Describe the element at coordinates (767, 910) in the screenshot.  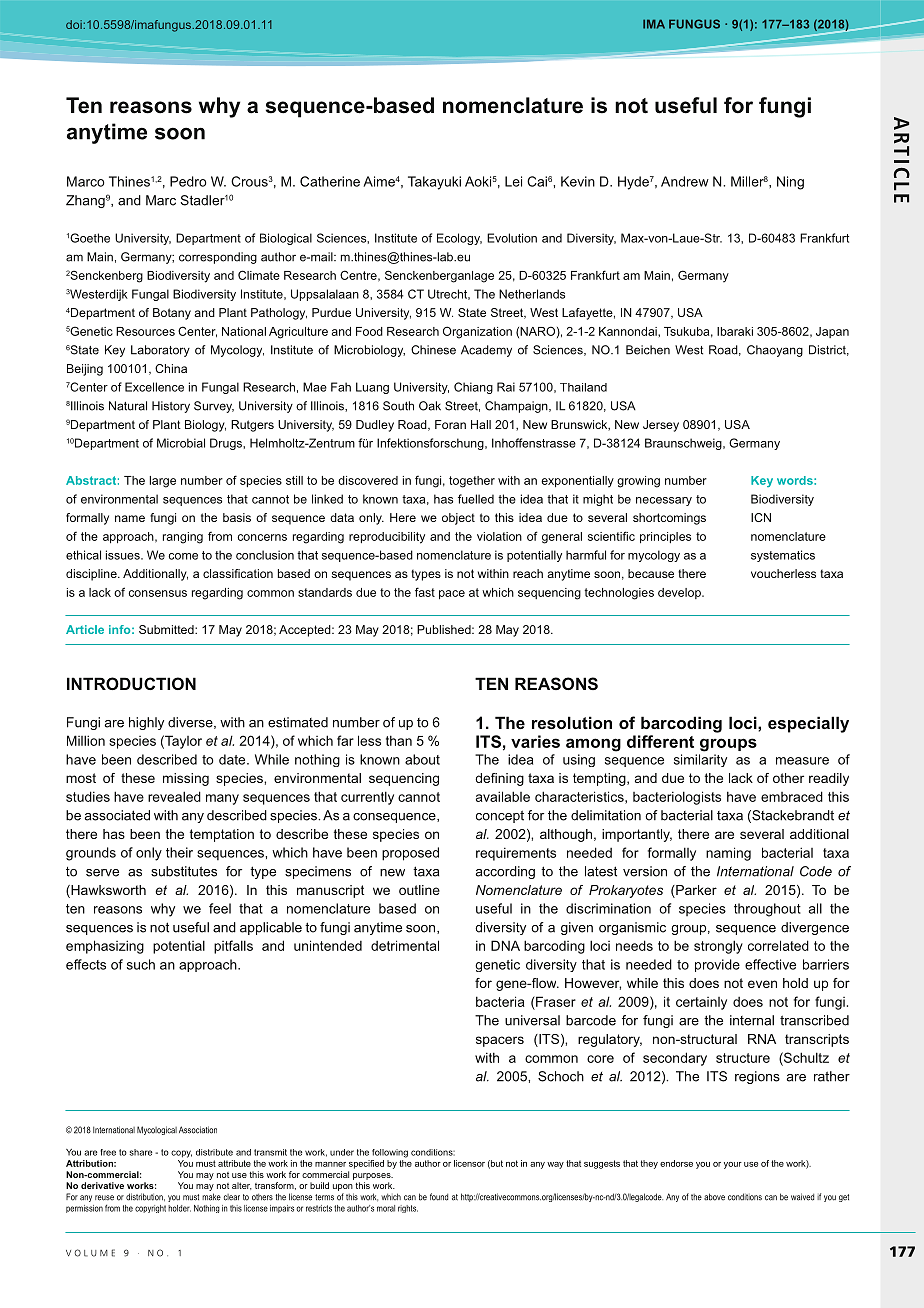
I see `throughout` at that location.
